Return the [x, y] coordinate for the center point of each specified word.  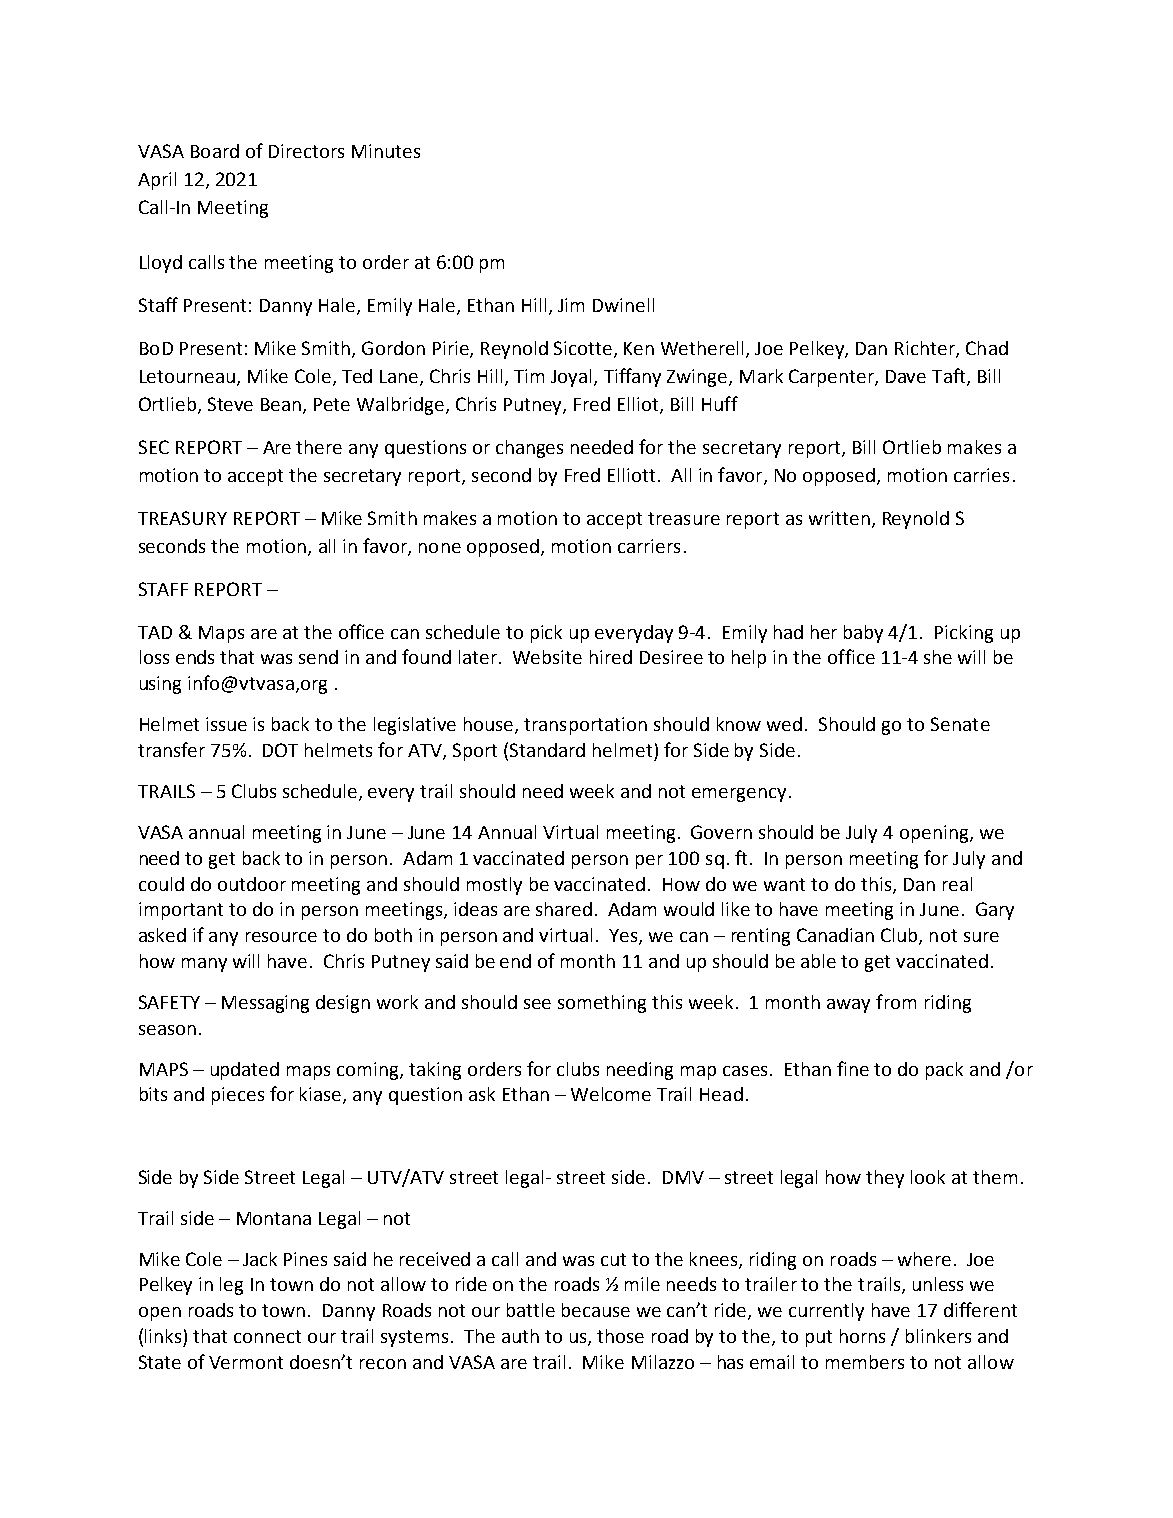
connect [267, 1336]
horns [862, 1336]
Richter [926, 349]
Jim [571, 305]
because [596, 1310]
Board [215, 151]
